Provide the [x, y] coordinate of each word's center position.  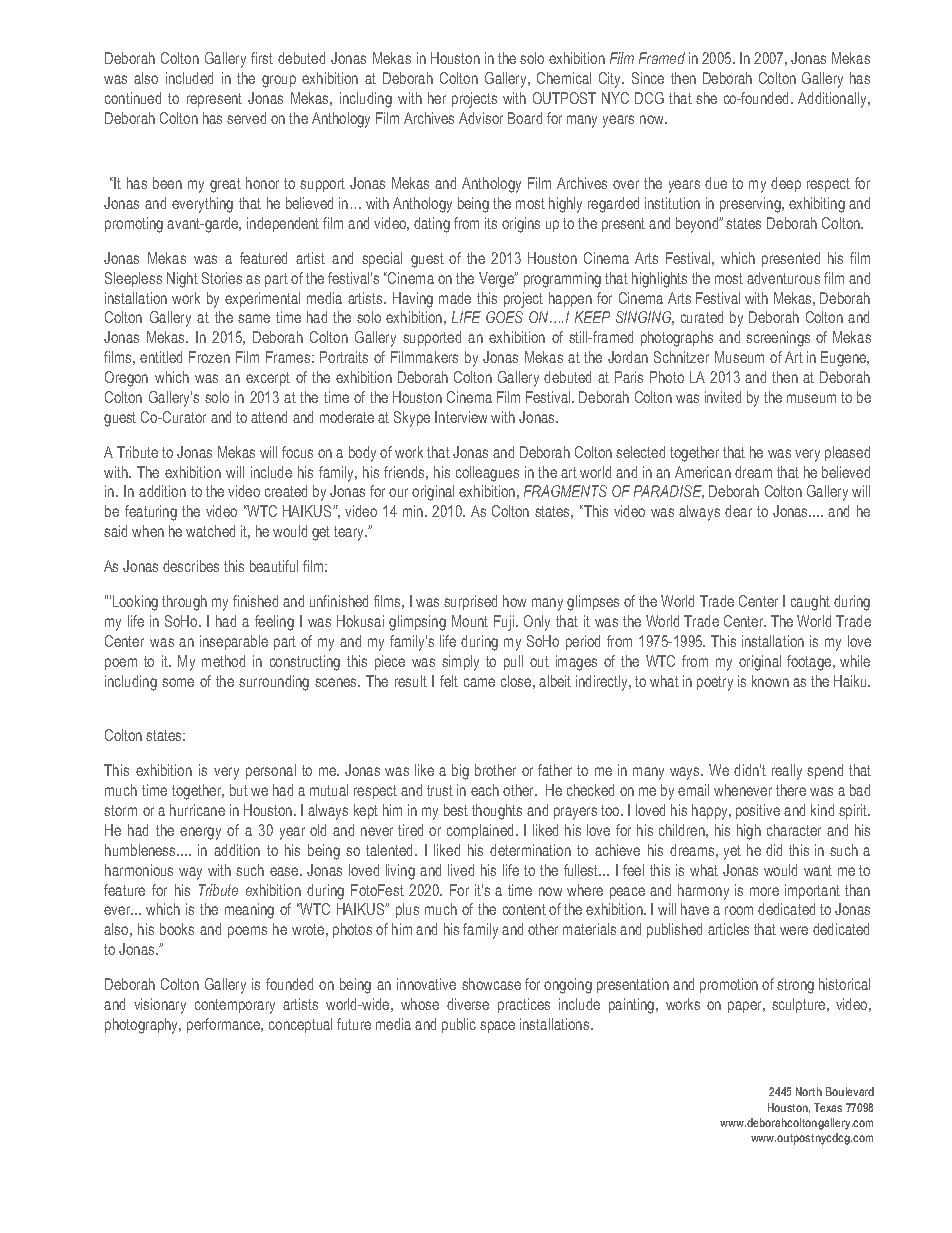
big [460, 772]
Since [648, 78]
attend [269, 417]
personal [271, 771]
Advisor [481, 118]
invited [723, 397]
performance [225, 1025]
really [787, 772]
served [246, 118]
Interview [461, 417]
